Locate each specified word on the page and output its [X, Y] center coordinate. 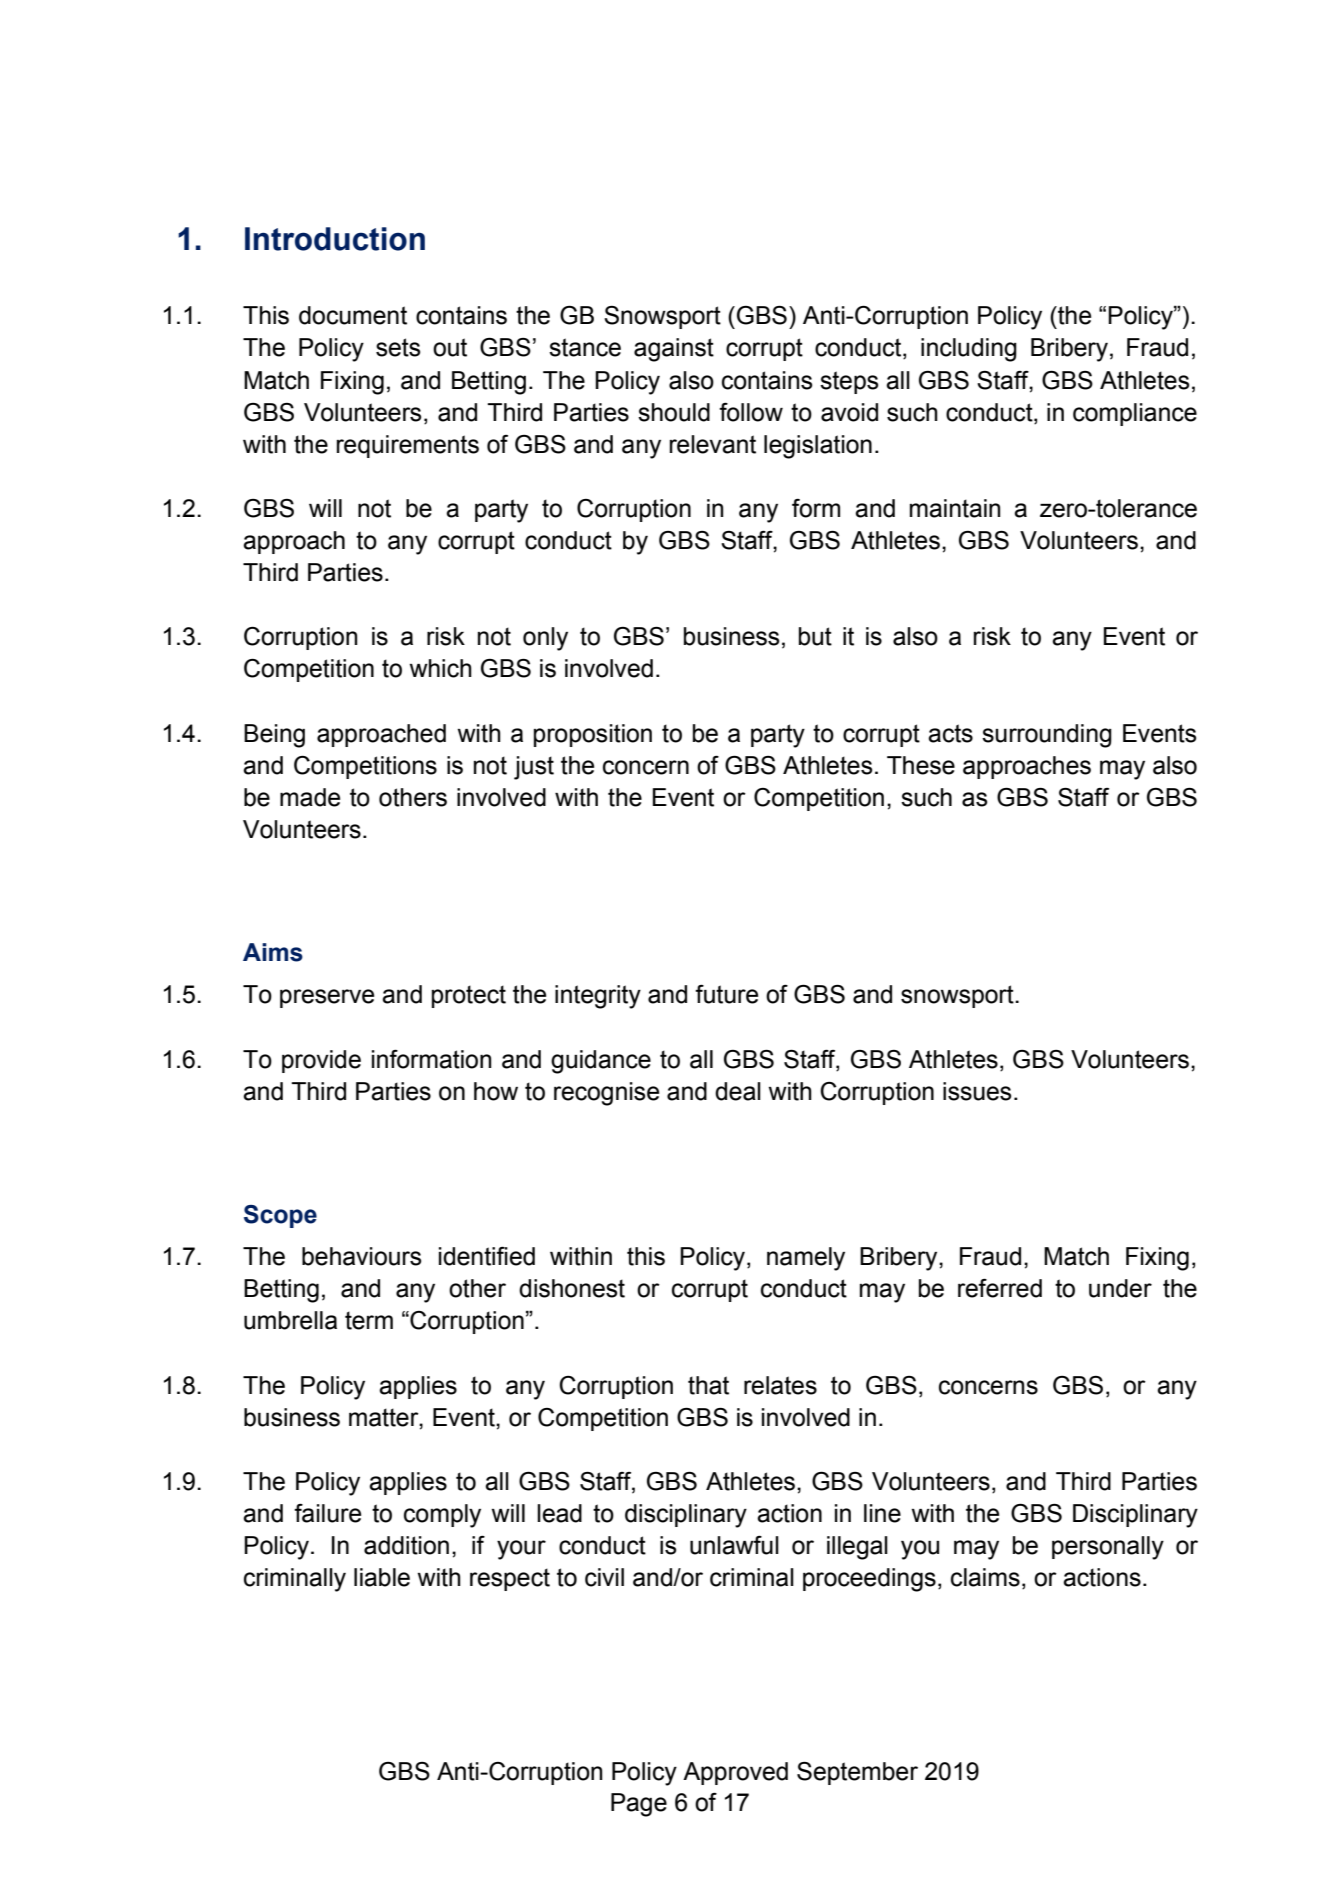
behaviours [361, 1256]
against [674, 350]
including [969, 350]
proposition [593, 735]
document [353, 315]
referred [1000, 1288]
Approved [735, 1773]
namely [806, 1259]
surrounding [1047, 736]
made [310, 797]
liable [382, 1577]
